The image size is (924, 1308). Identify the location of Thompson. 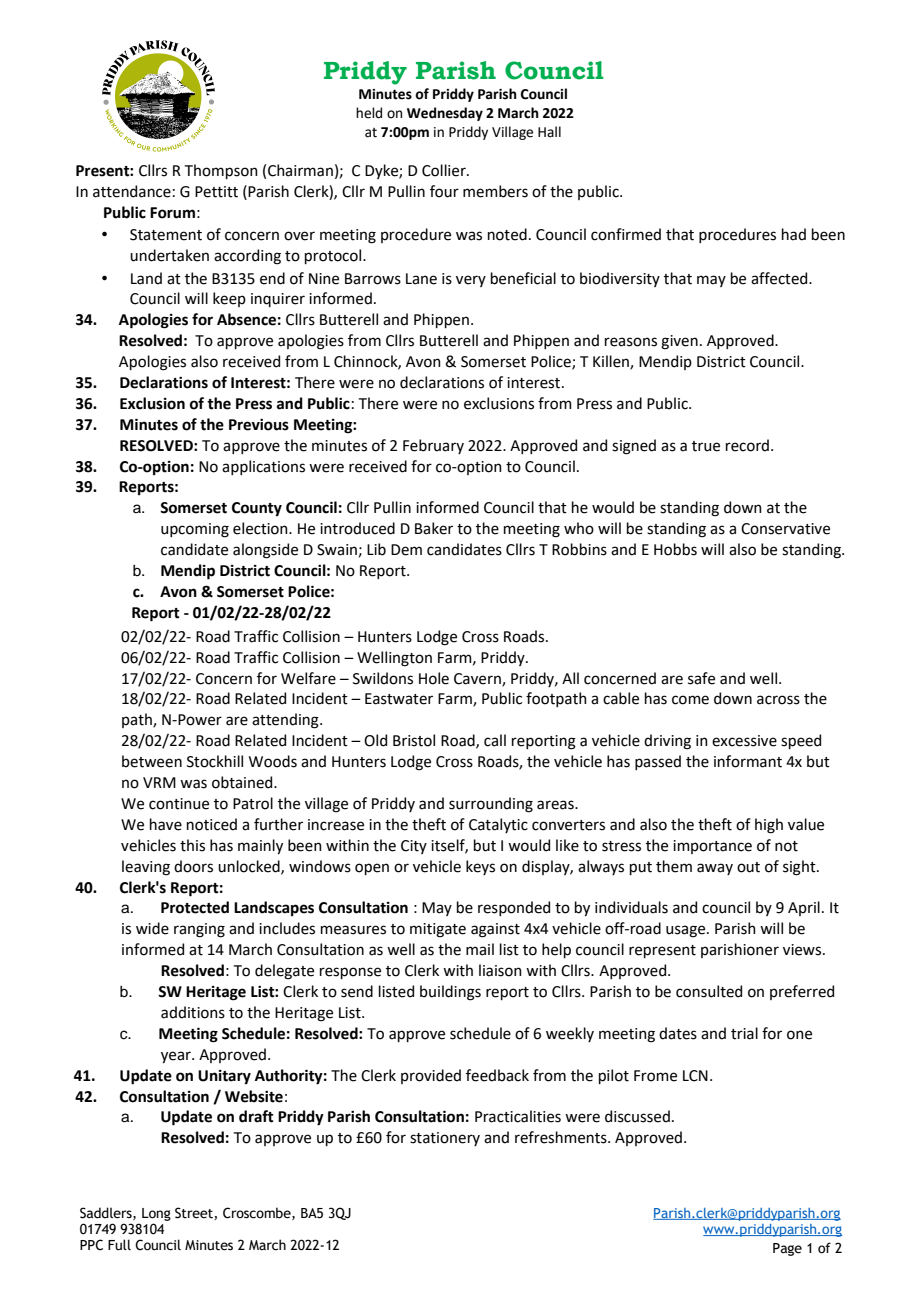
(221, 171).
